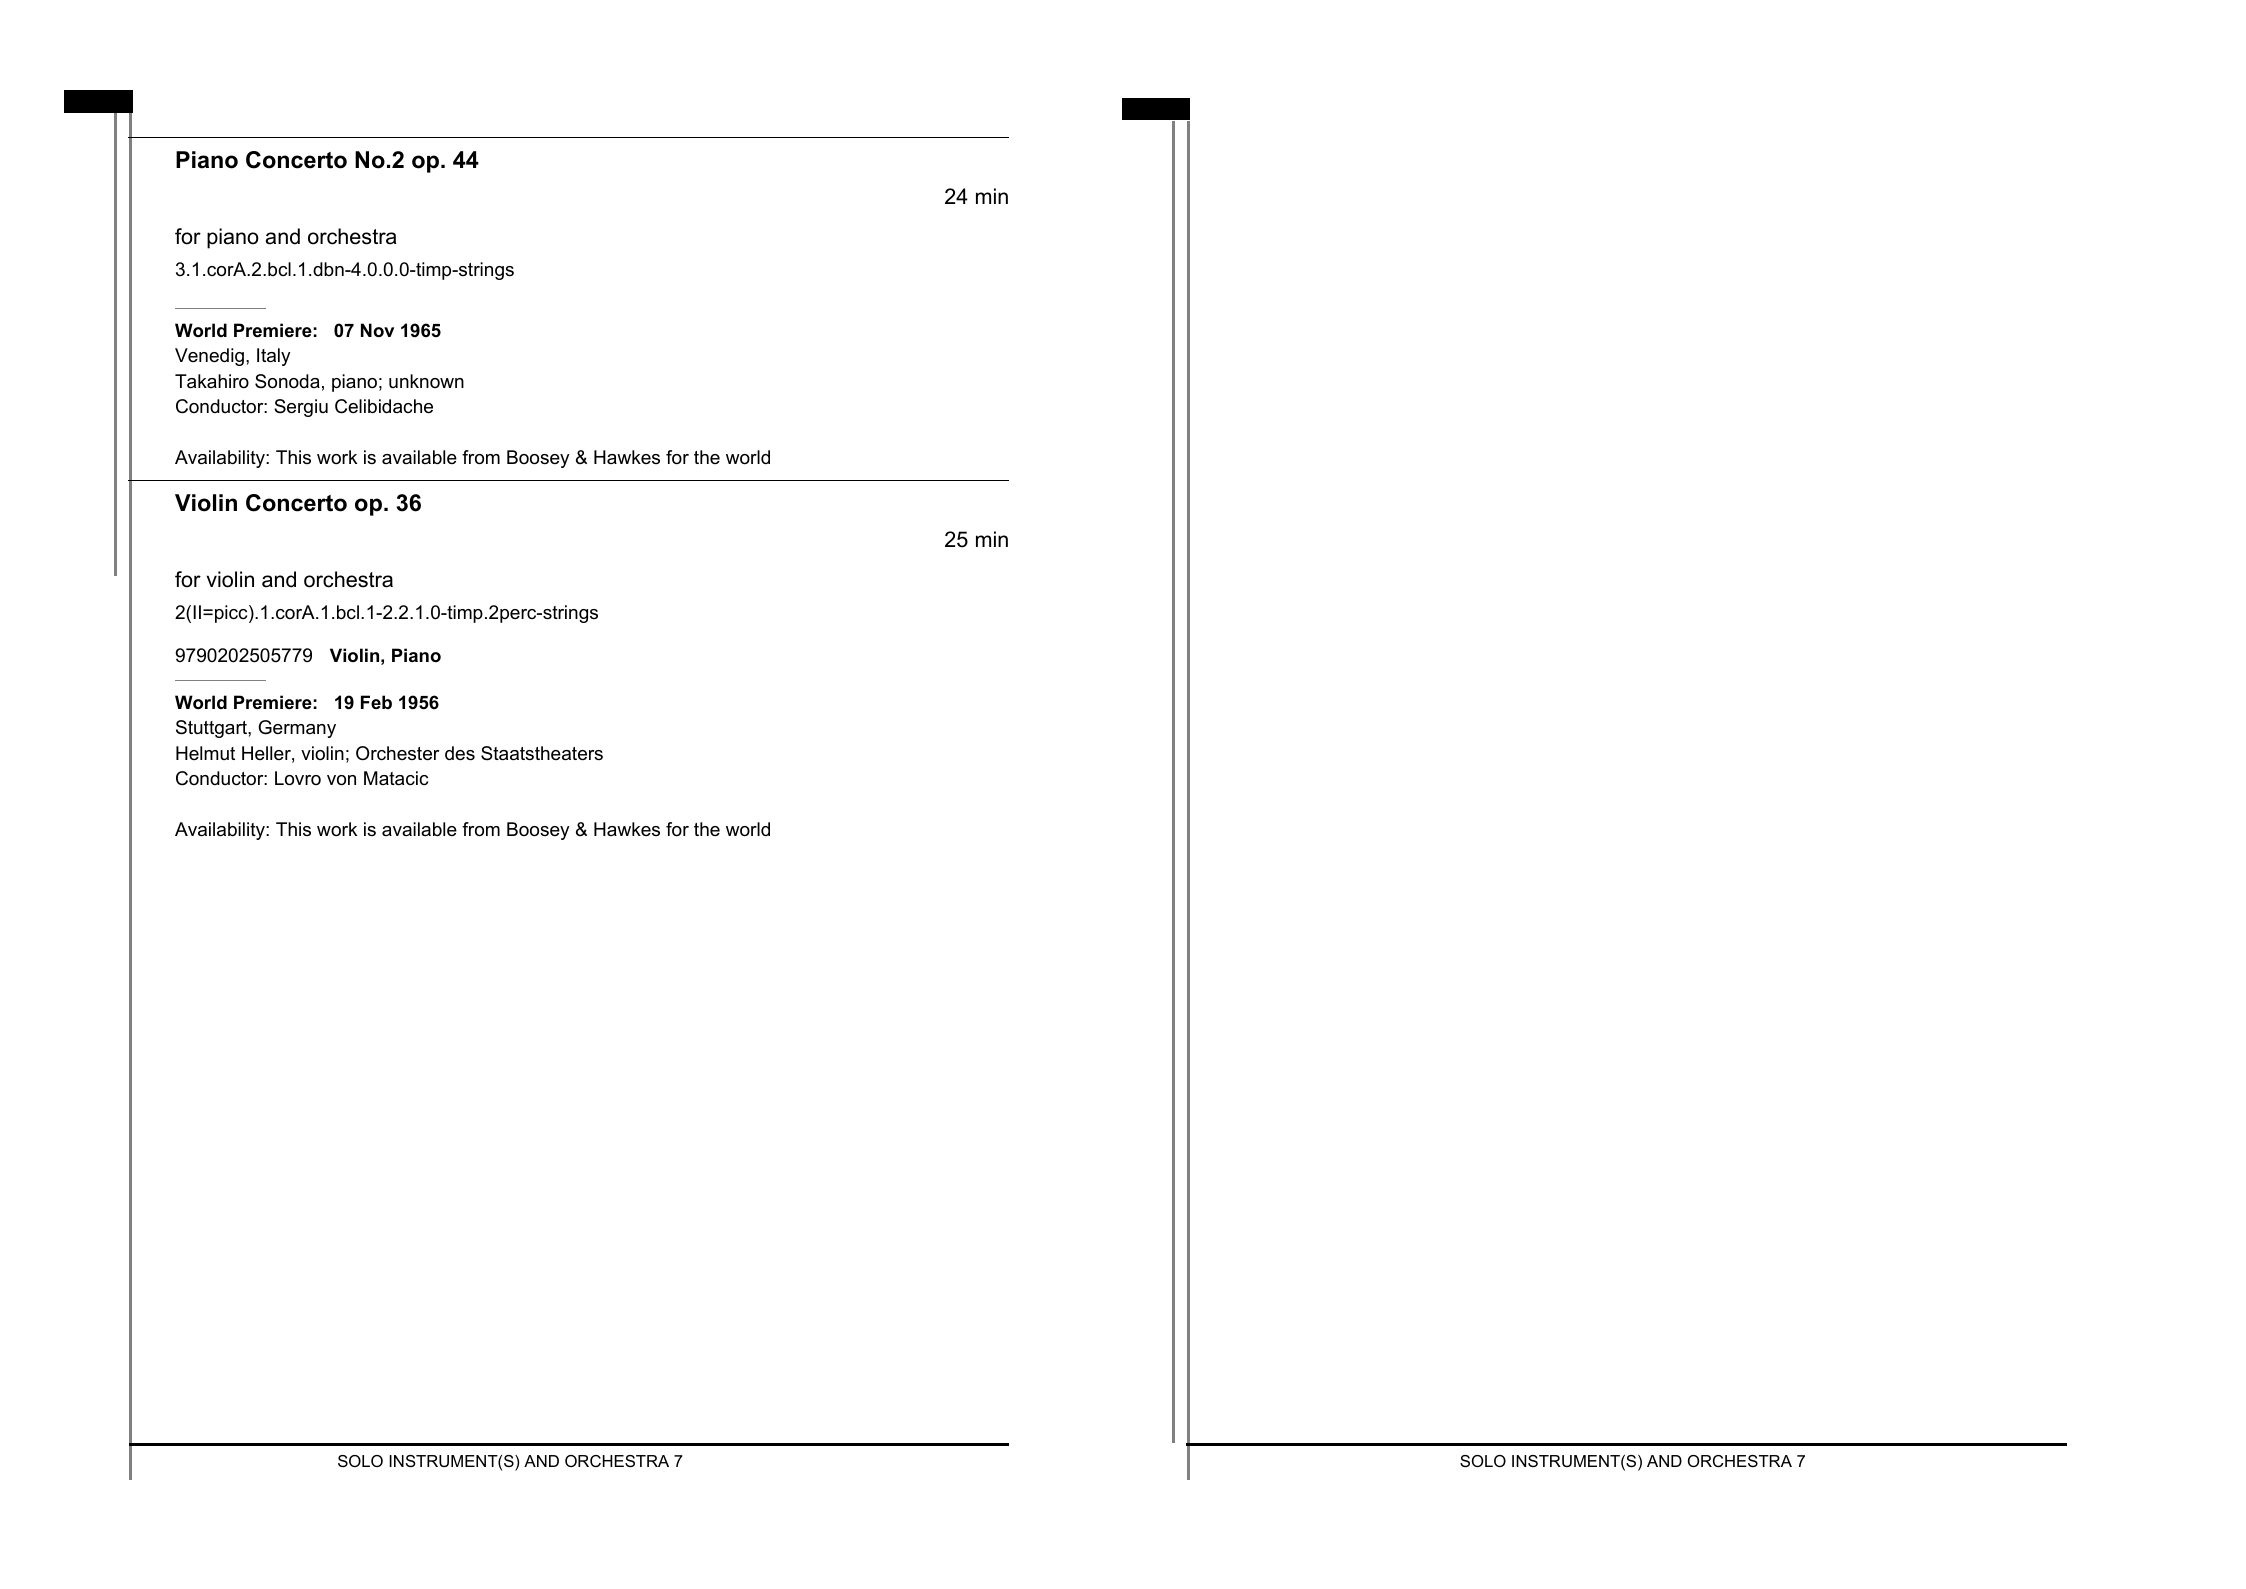 This screenshot has width=2246, height=1589. I want to click on des, so click(460, 753).
